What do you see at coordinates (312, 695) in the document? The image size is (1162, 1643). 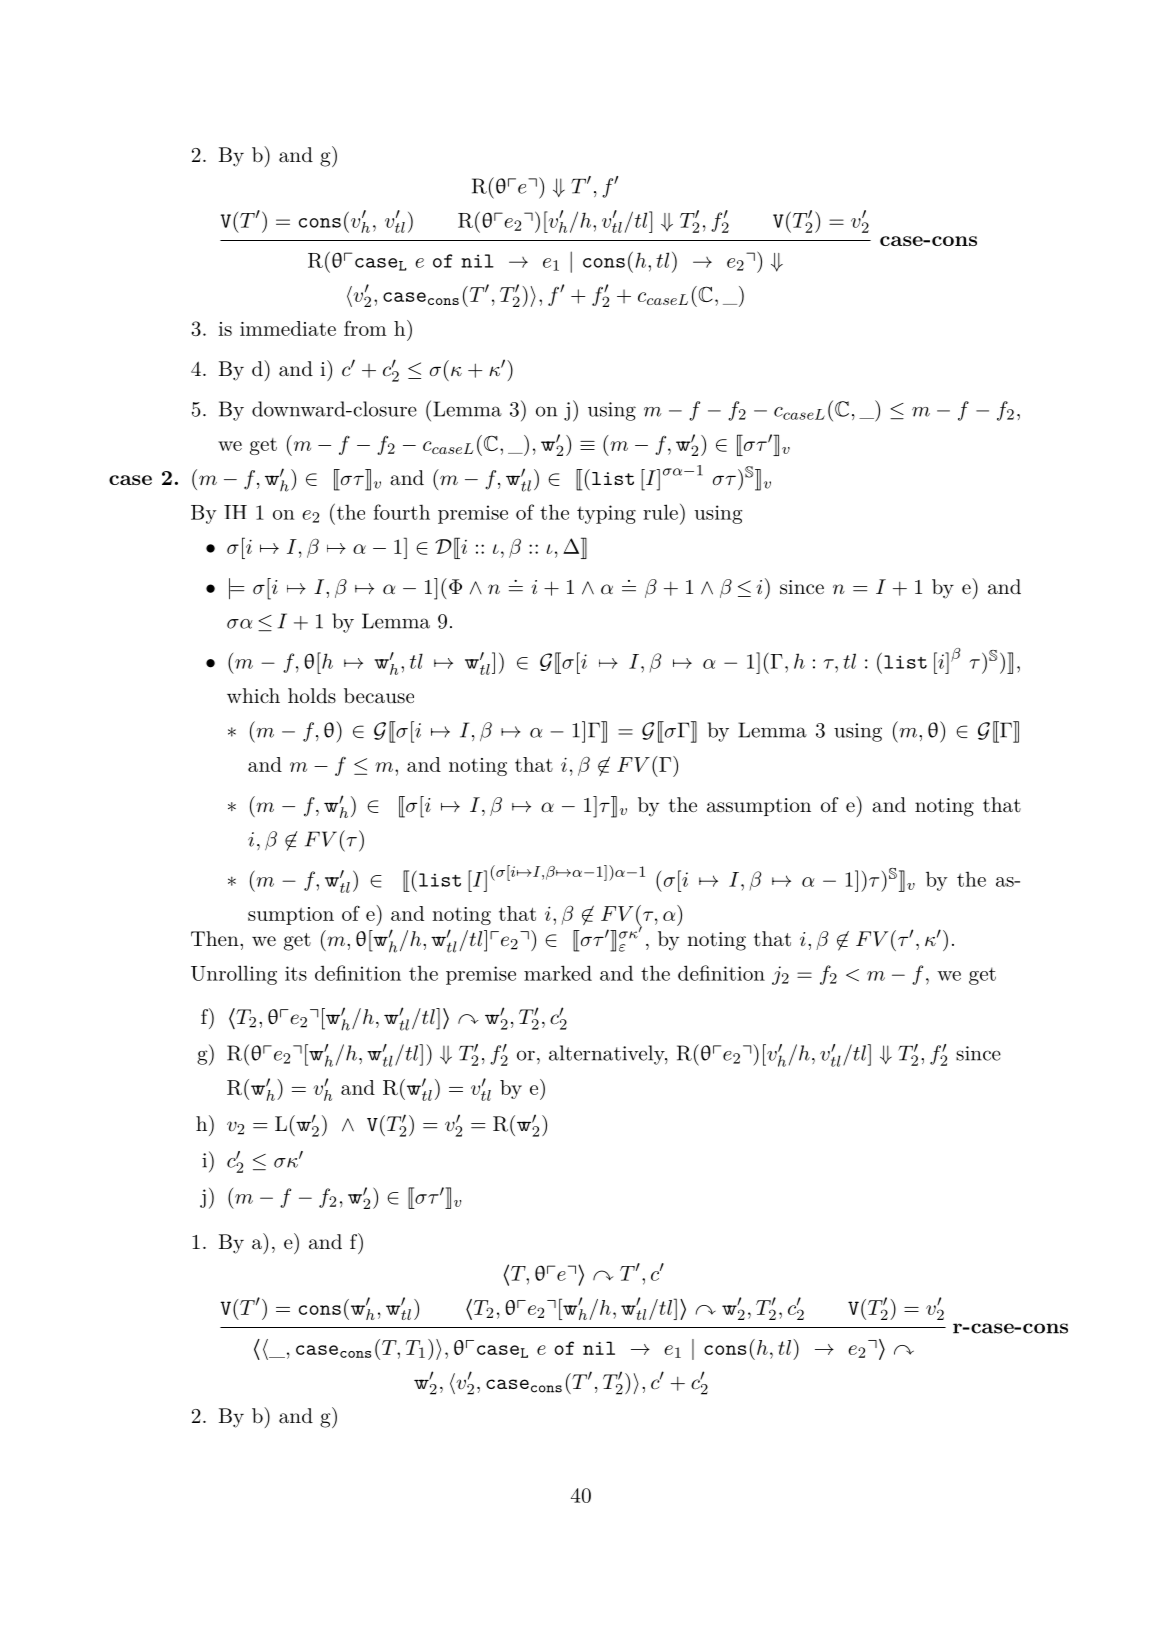 I see `holds` at bounding box center [312, 695].
